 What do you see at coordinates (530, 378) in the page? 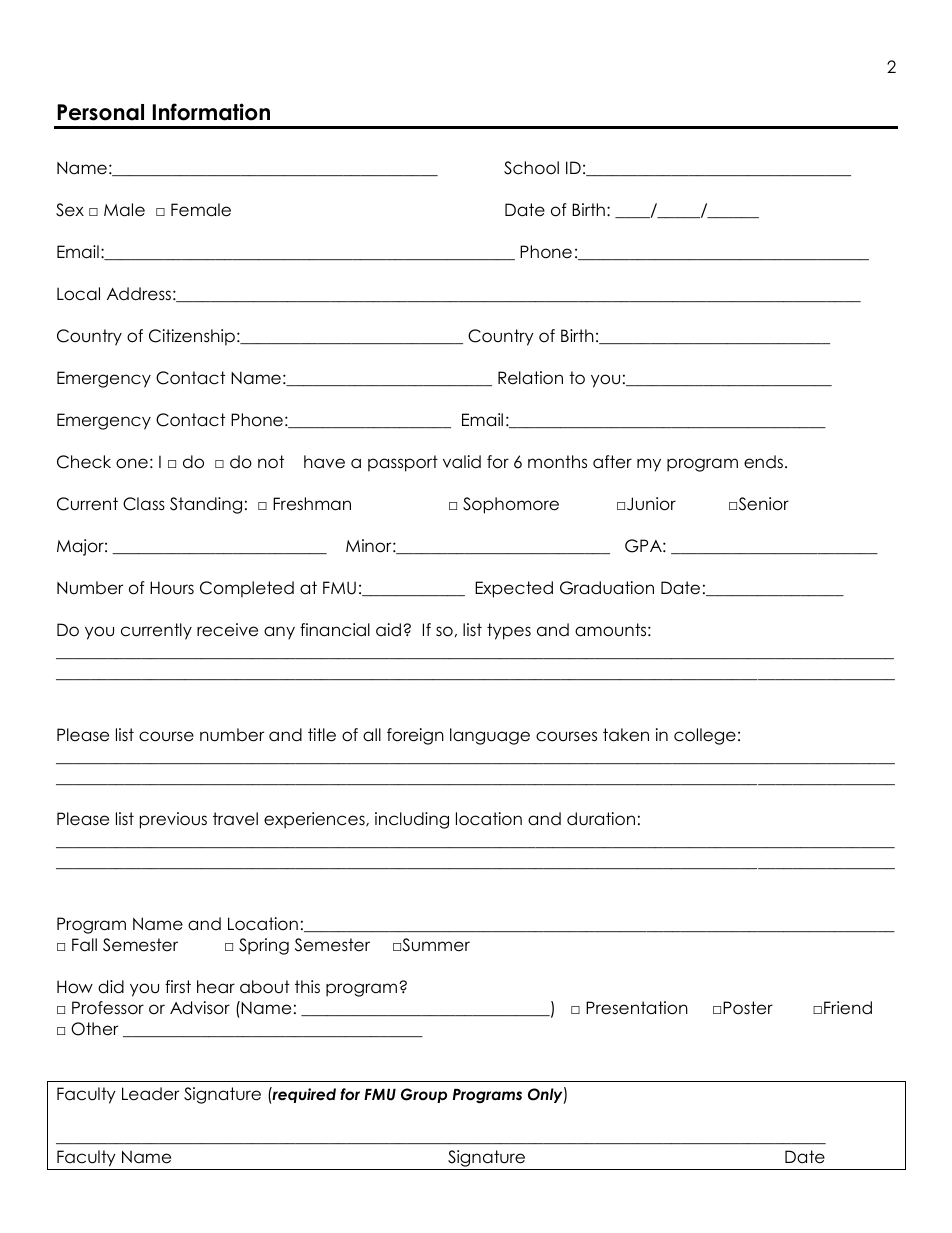
I see `Relation` at bounding box center [530, 378].
